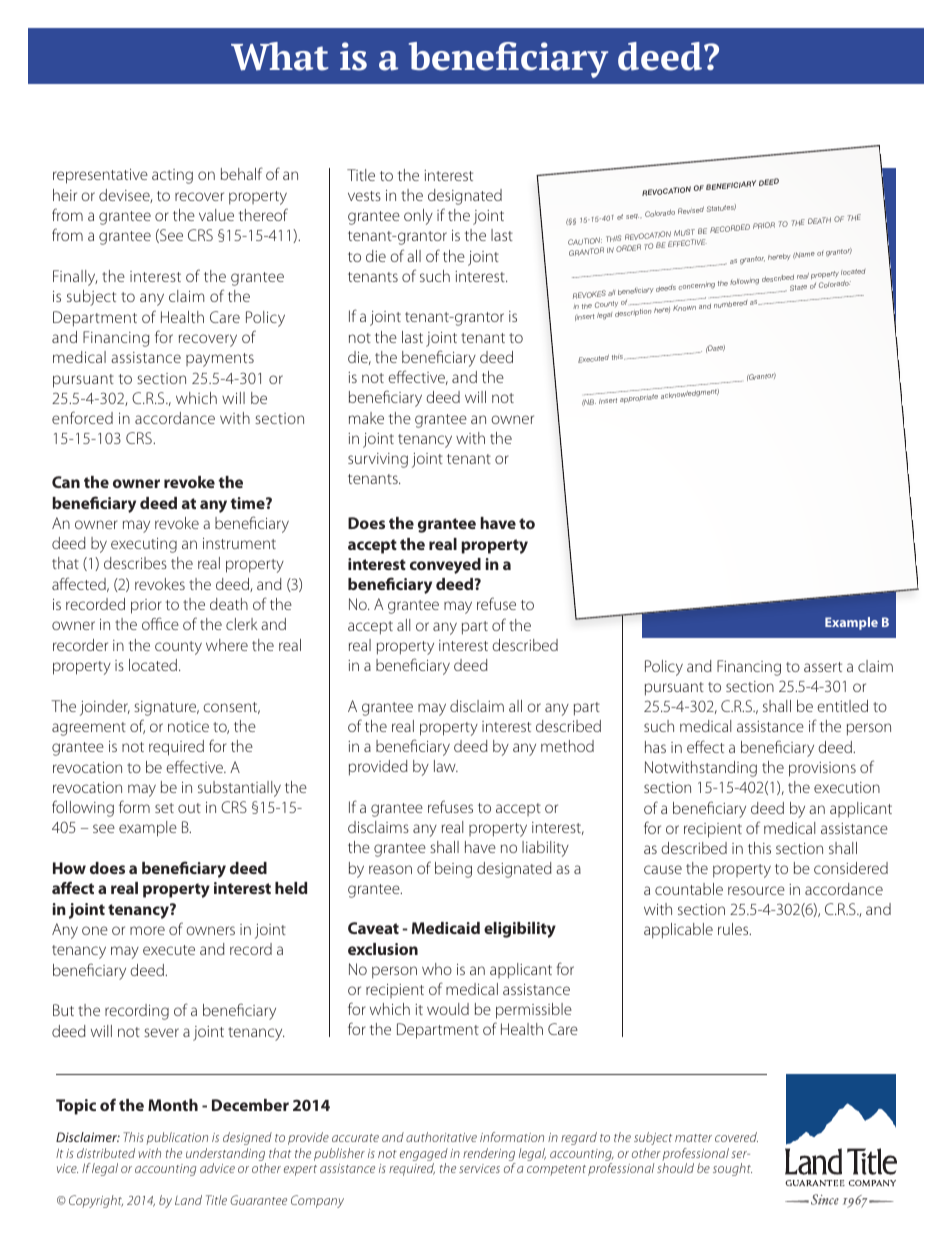  What do you see at coordinates (446, 766) in the page?
I see `law` at bounding box center [446, 766].
